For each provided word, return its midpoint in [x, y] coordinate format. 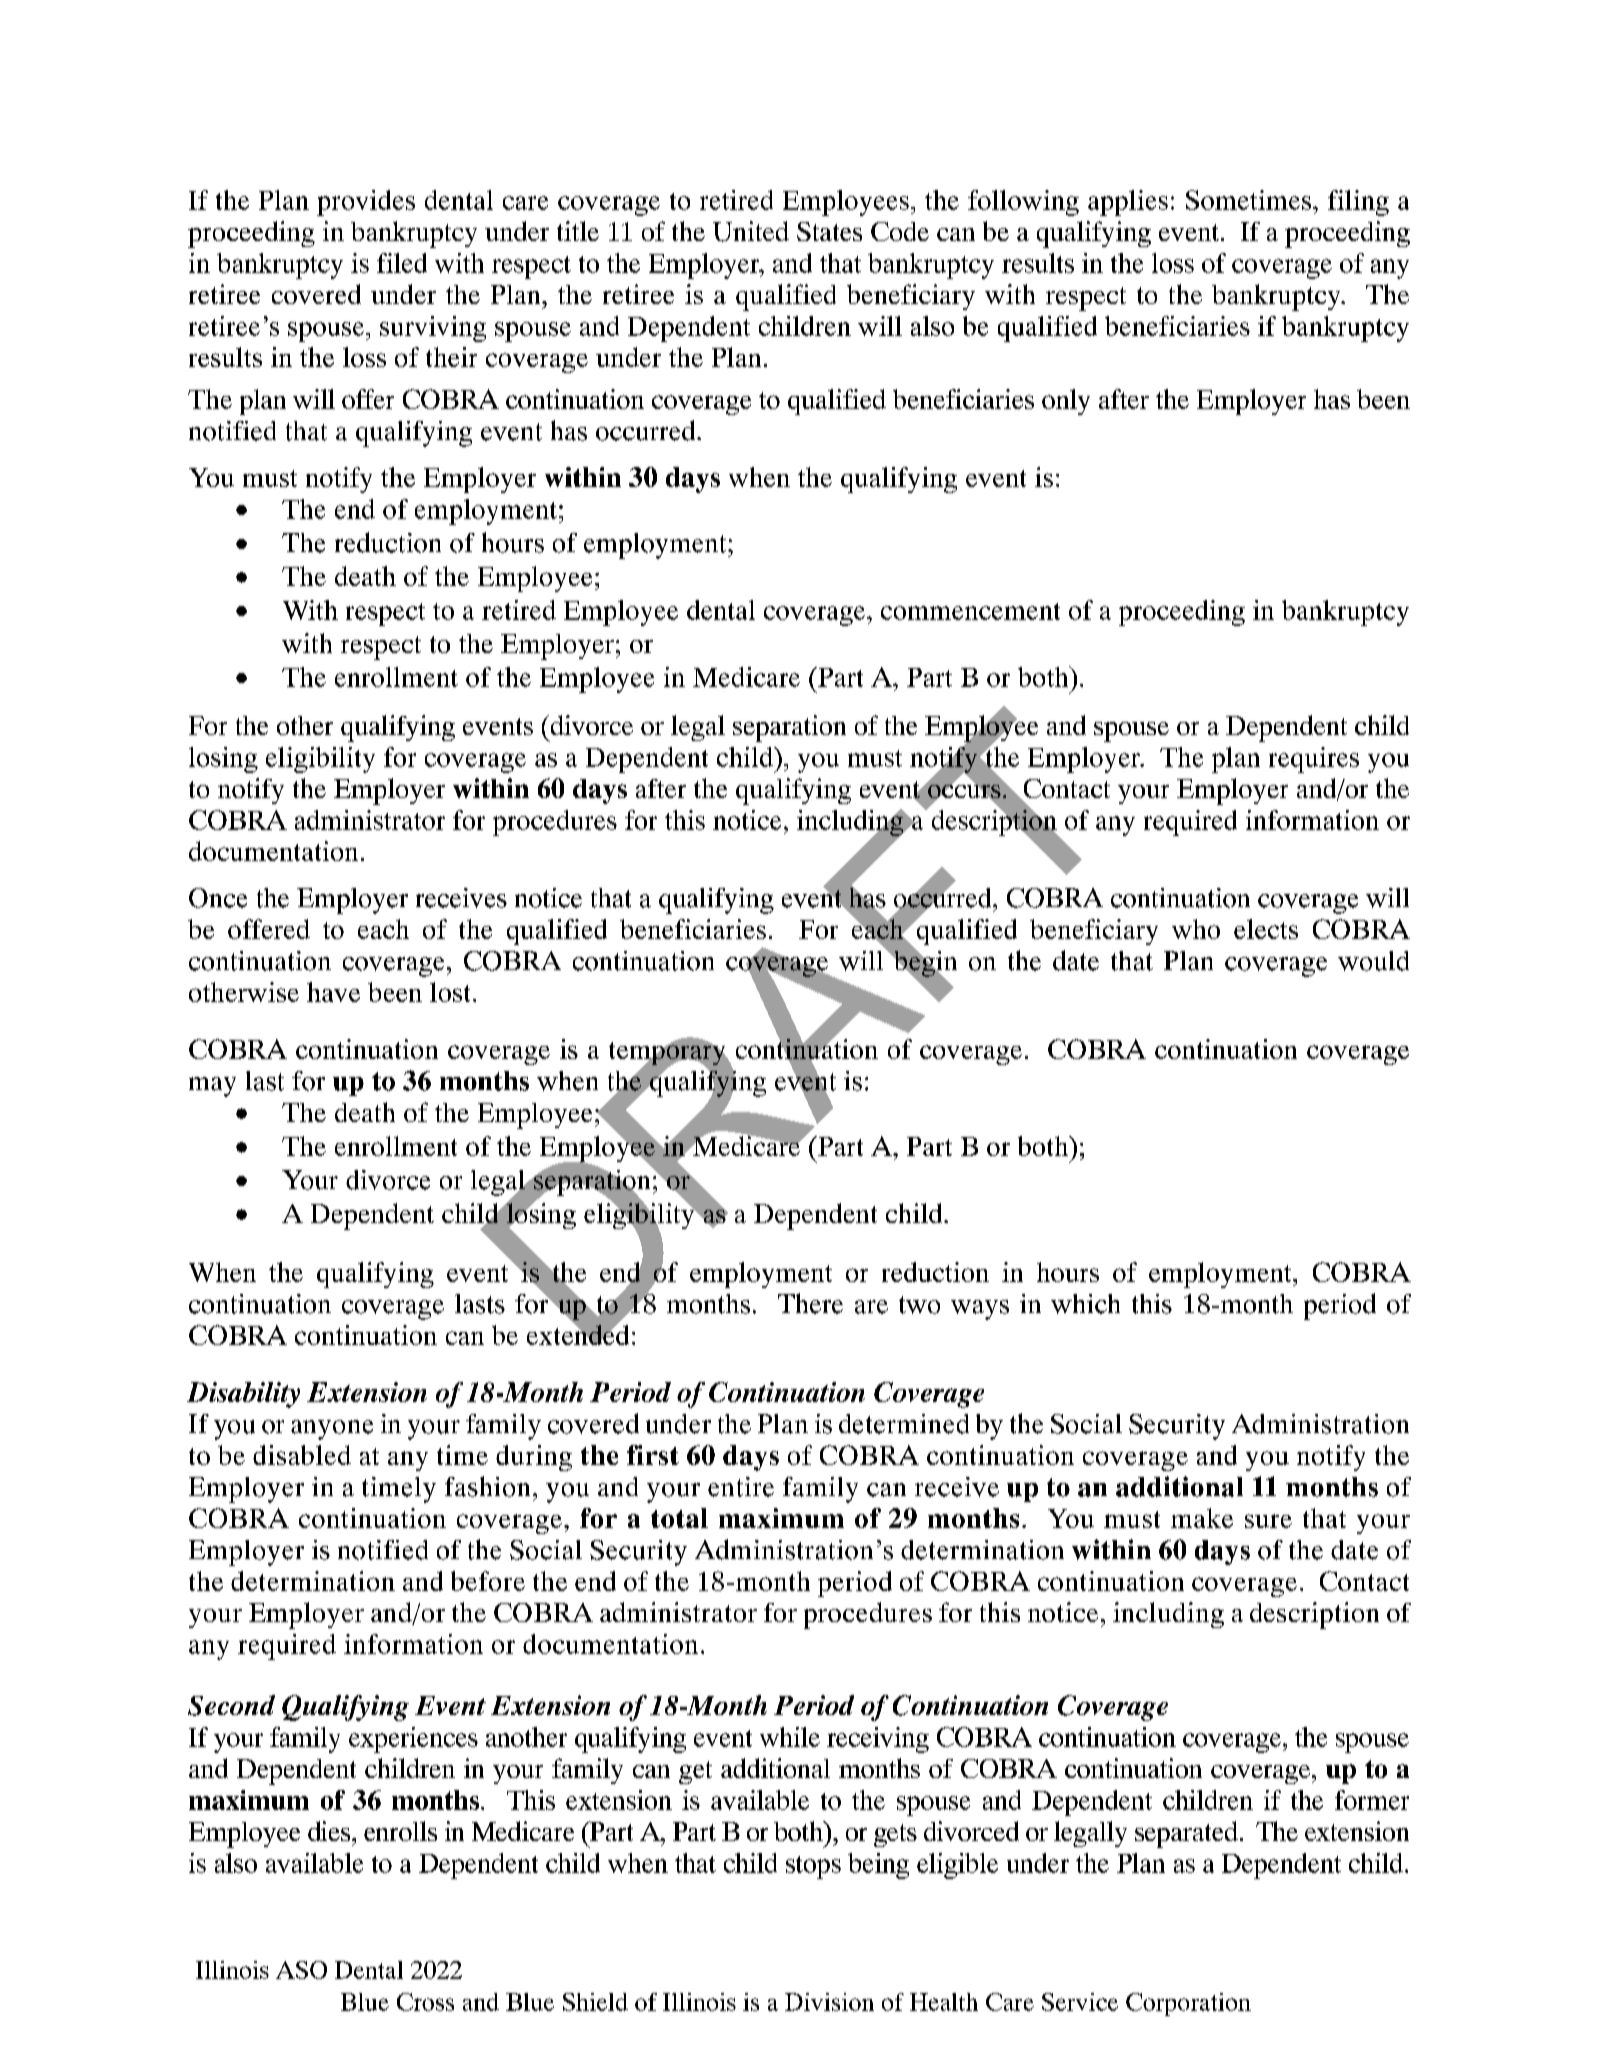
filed [402, 263]
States [829, 231]
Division [829, 2002]
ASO [301, 1970]
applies [1128, 203]
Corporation [1188, 2004]
